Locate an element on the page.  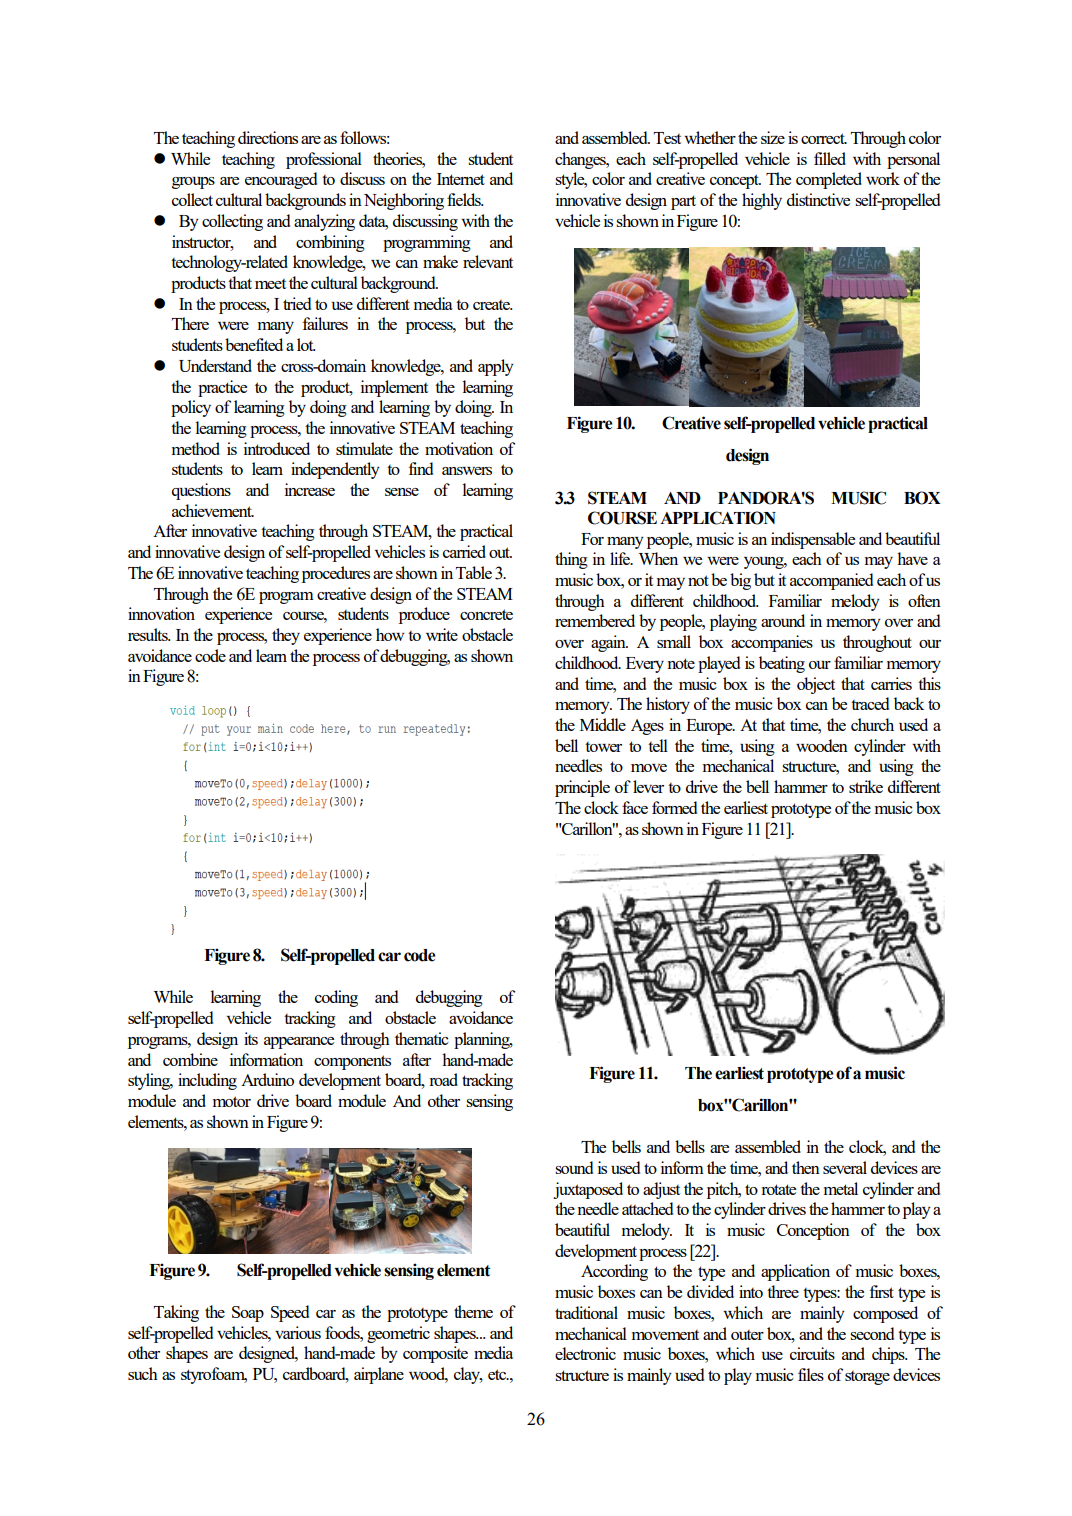
Soap is located at coordinates (248, 1314).
